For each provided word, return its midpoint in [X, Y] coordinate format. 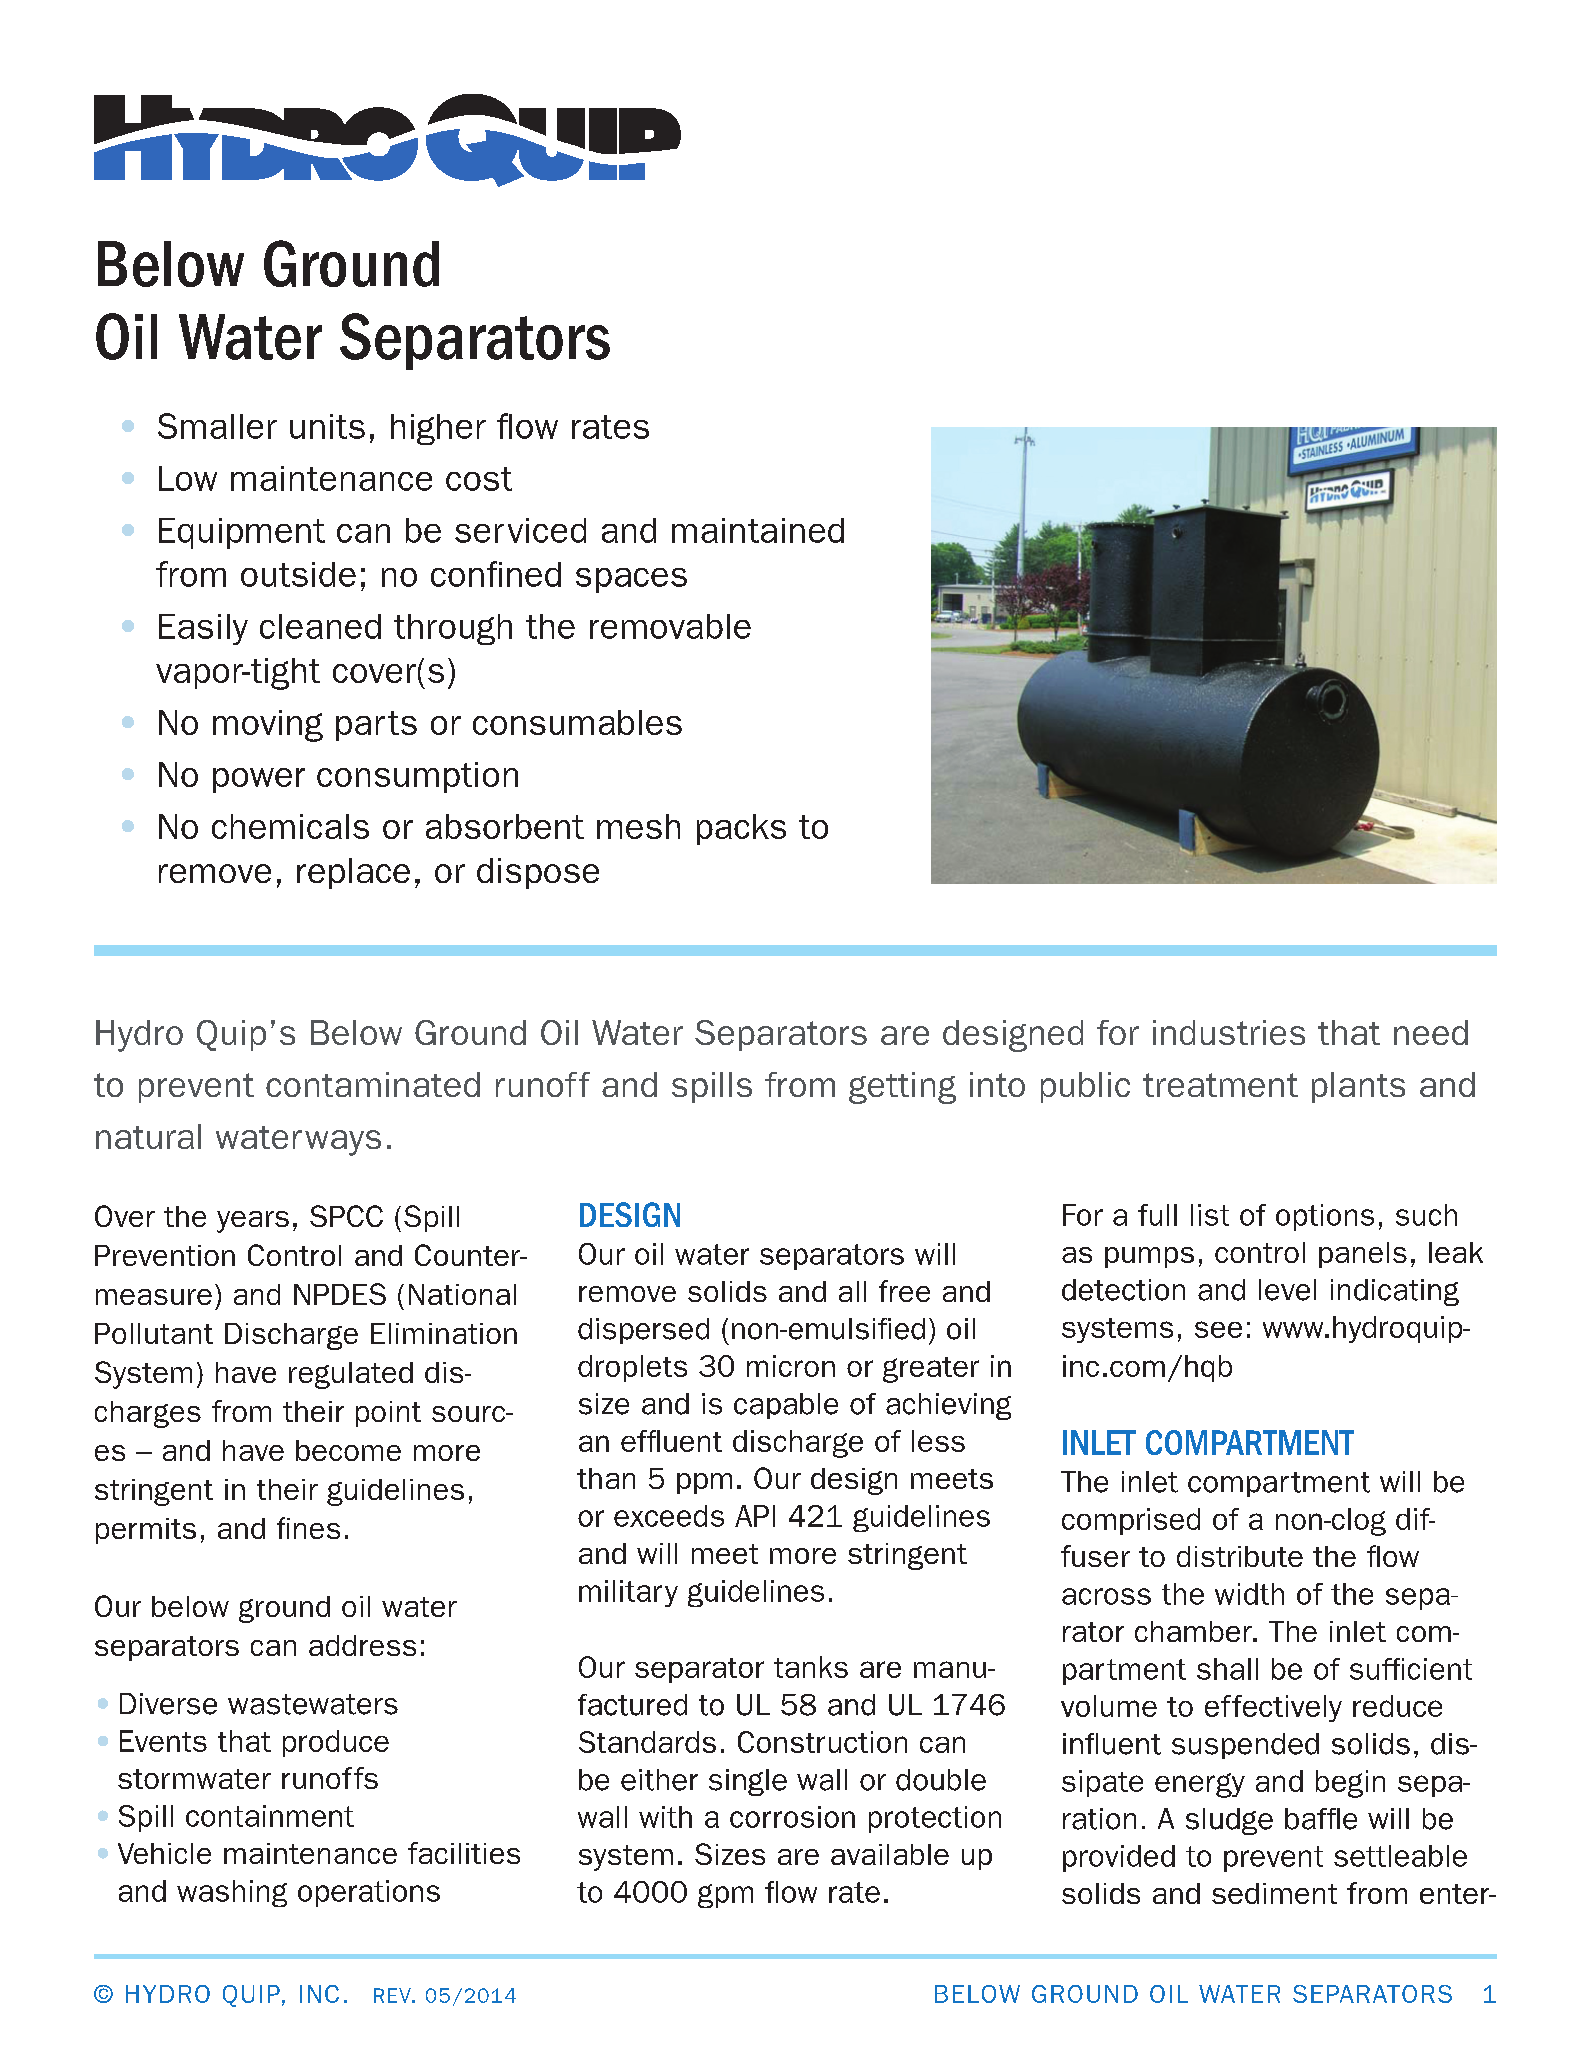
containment [270, 1816]
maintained [758, 530]
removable [670, 626]
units [327, 426]
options [1325, 1217]
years [253, 1222]
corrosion [792, 1817]
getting [902, 1088]
